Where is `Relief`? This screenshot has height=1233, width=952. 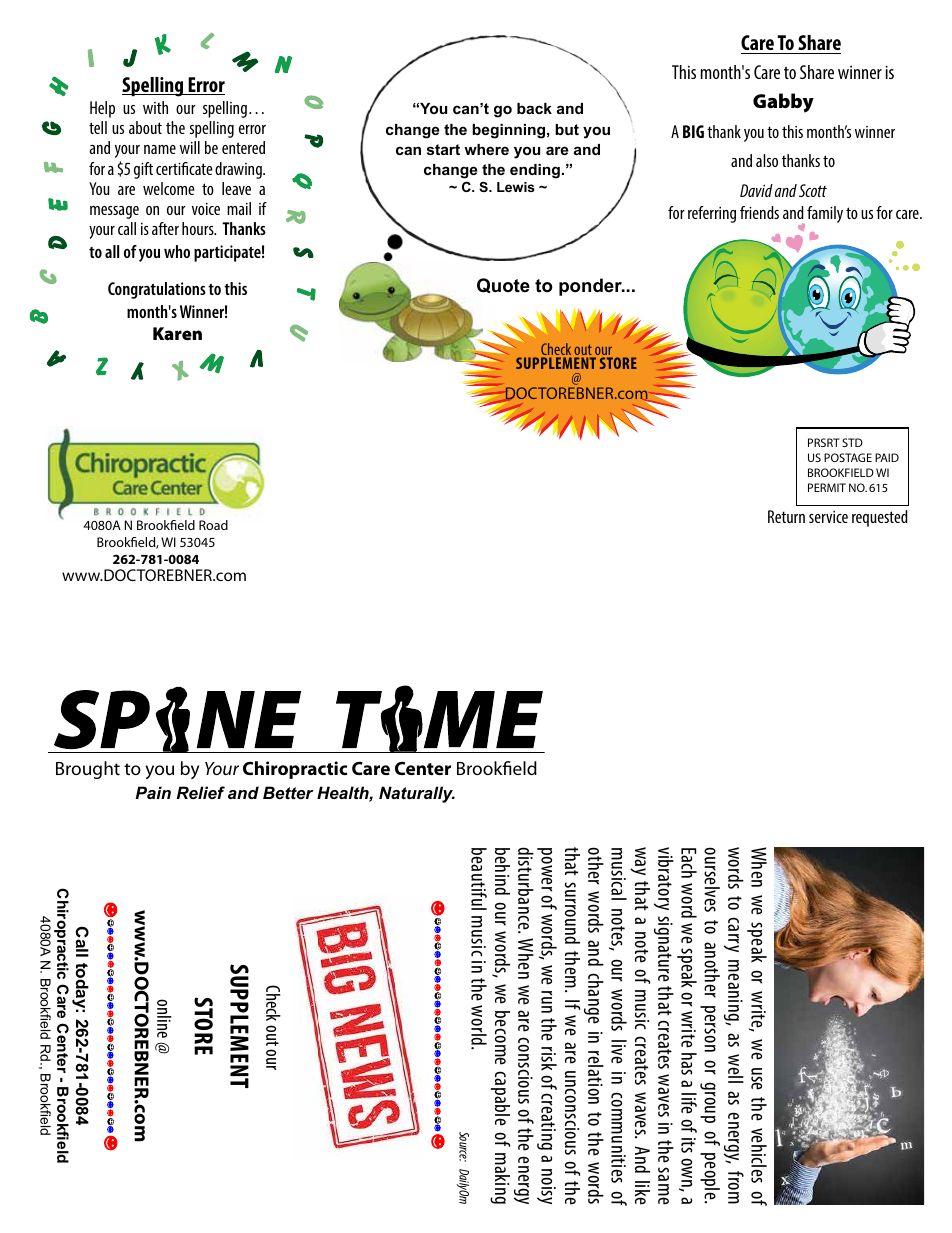 Relief is located at coordinates (201, 792).
